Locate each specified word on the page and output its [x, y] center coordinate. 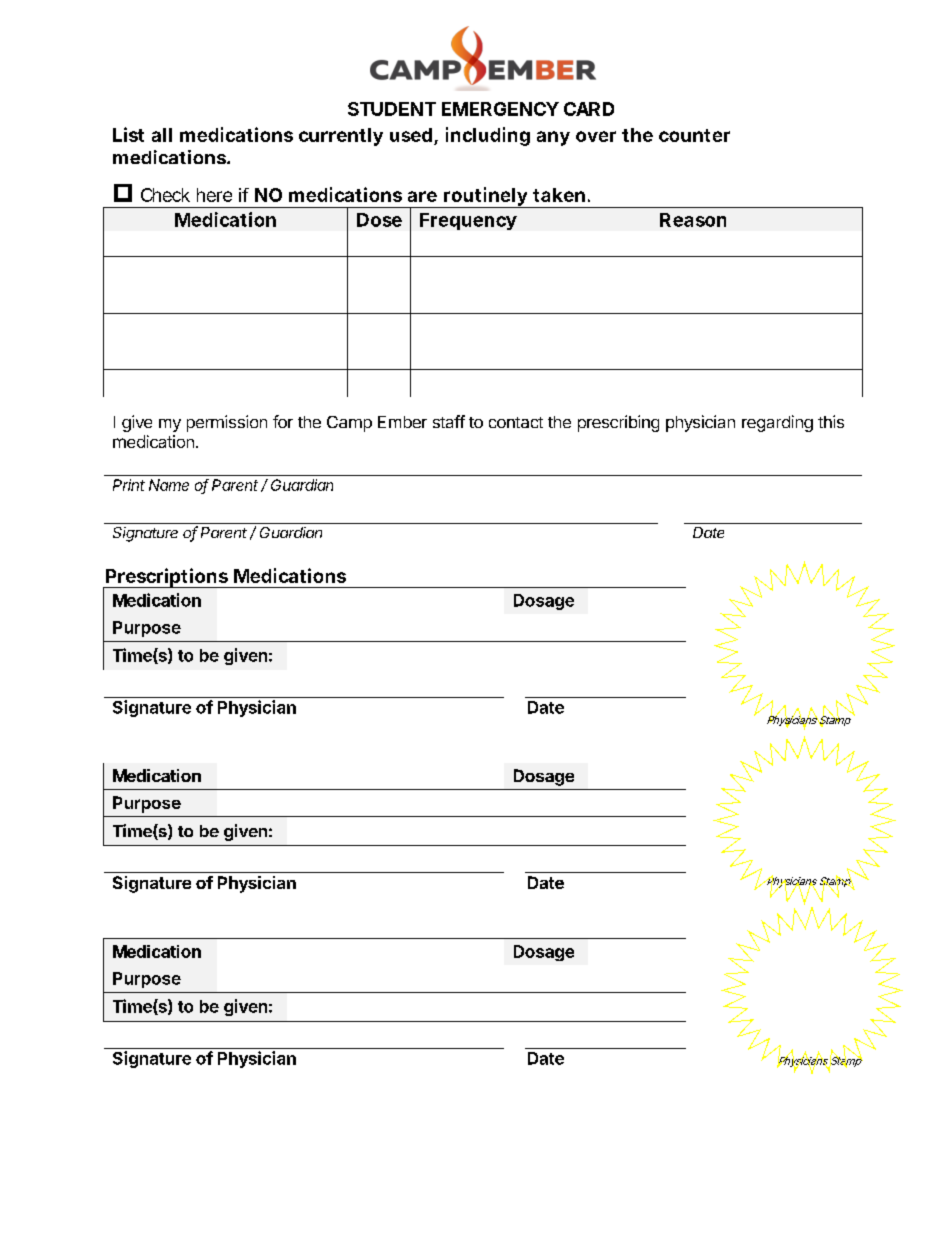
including [488, 136]
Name [169, 485]
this [831, 421]
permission [227, 423]
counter [694, 135]
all [162, 135]
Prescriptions [166, 578]
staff [449, 421]
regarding [777, 423]
